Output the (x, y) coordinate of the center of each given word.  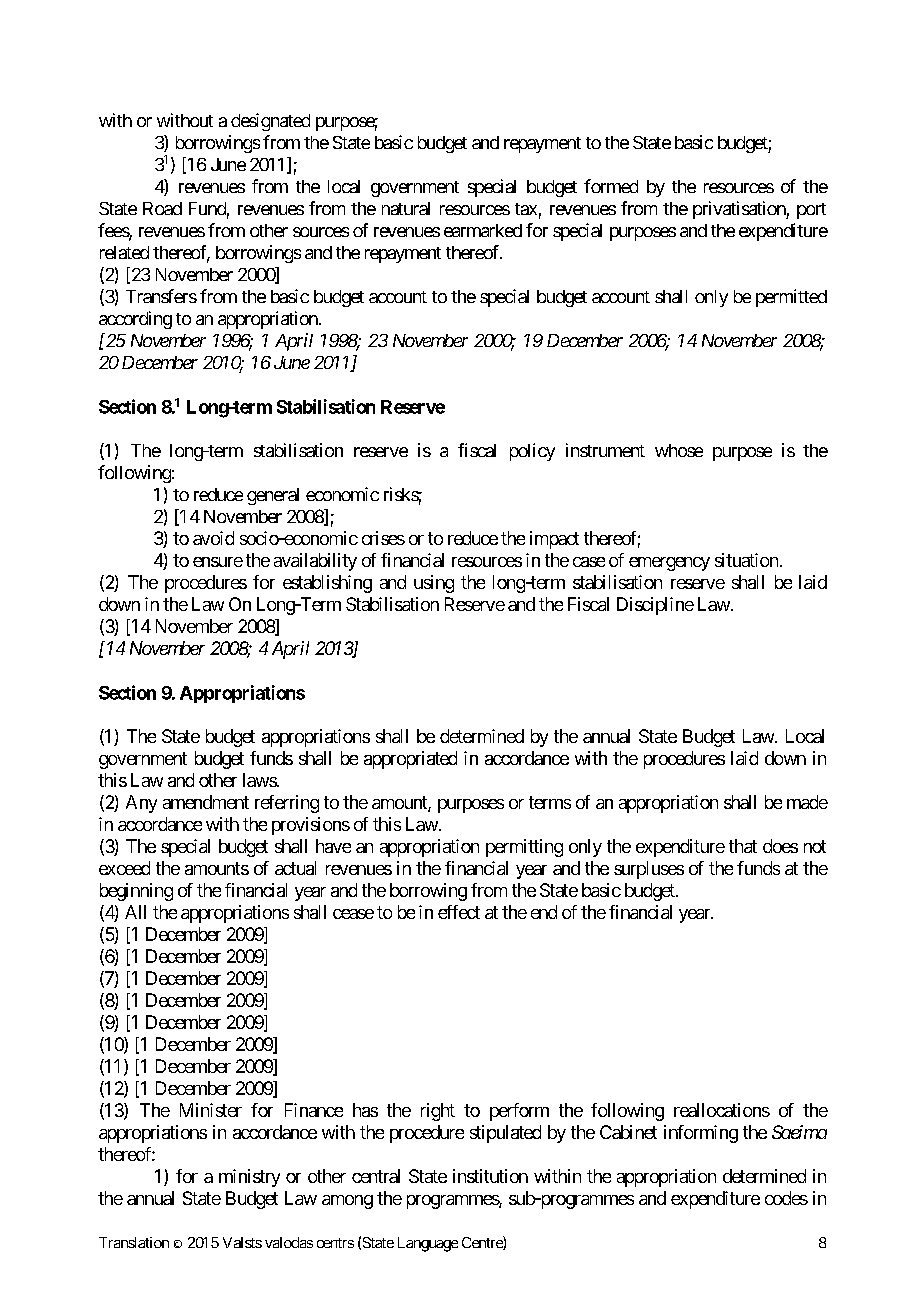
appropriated (410, 760)
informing (701, 1134)
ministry (249, 1178)
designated (270, 122)
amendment (206, 802)
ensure (218, 562)
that (743, 846)
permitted (791, 298)
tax (526, 209)
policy (532, 452)
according (135, 320)
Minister (211, 1110)
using (434, 584)
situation (746, 560)
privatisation (740, 210)
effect (459, 912)
